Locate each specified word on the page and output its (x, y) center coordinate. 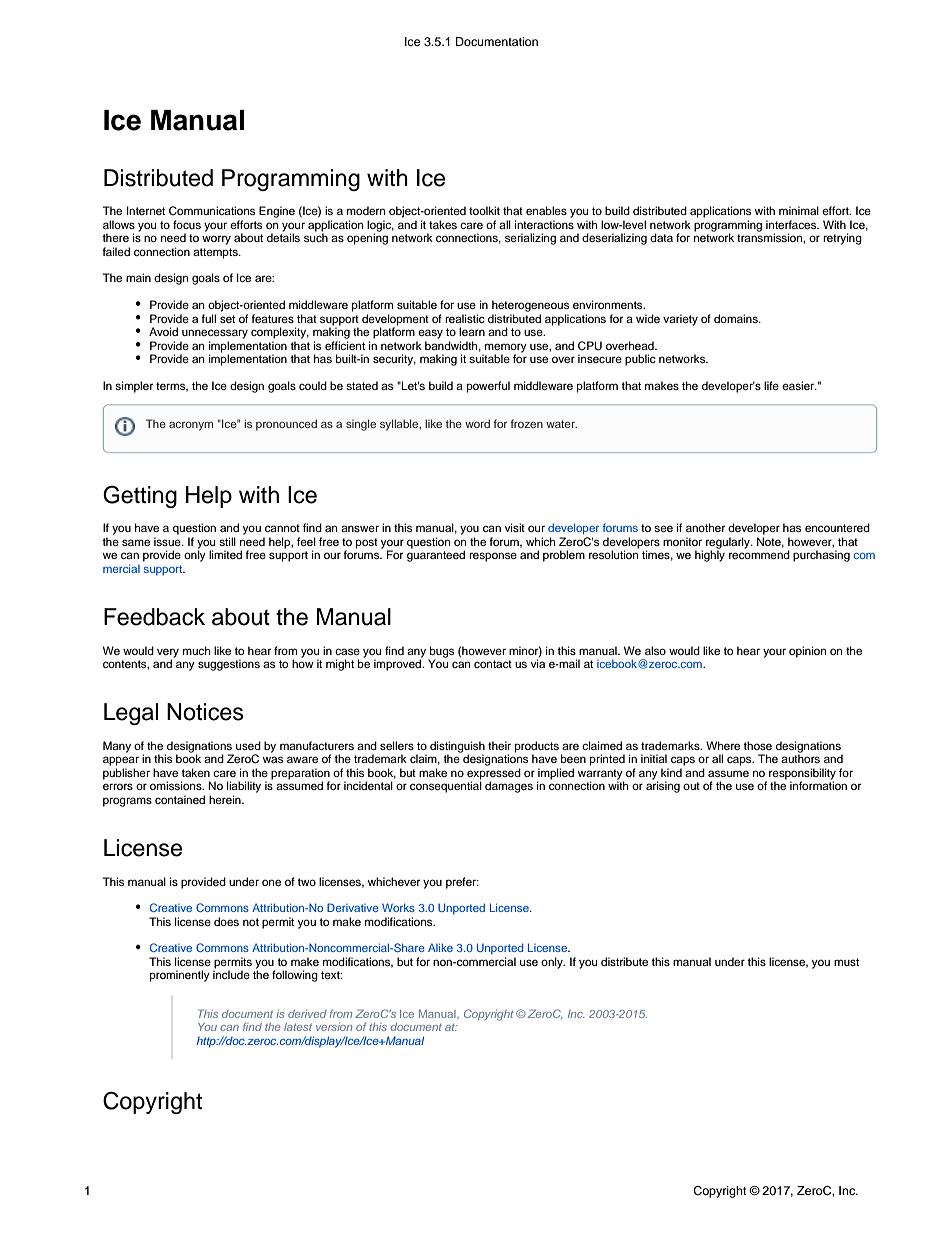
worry (216, 240)
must (846, 962)
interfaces (792, 224)
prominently (180, 976)
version (334, 1027)
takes (443, 224)
